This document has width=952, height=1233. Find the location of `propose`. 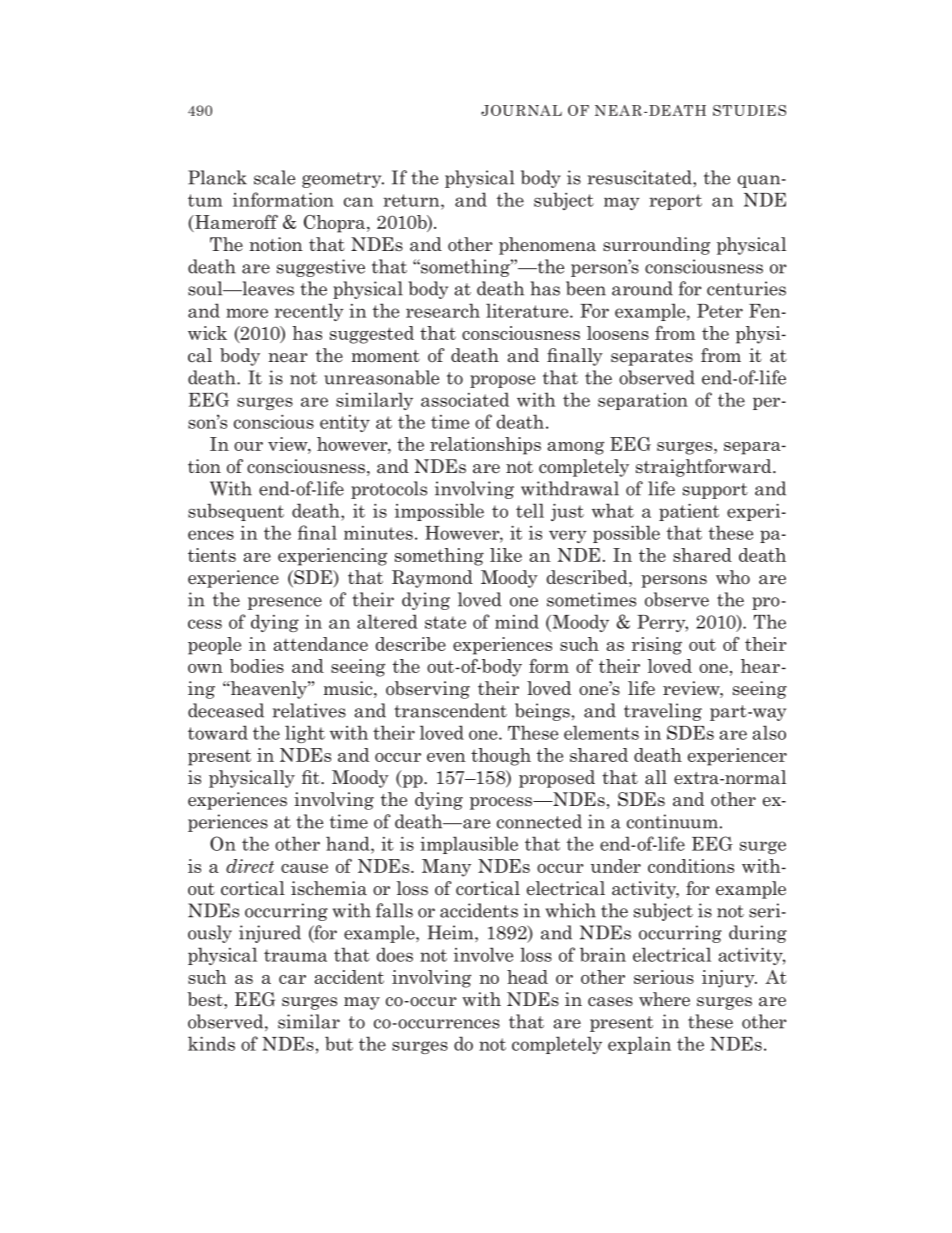

propose is located at coordinates (502, 381).
